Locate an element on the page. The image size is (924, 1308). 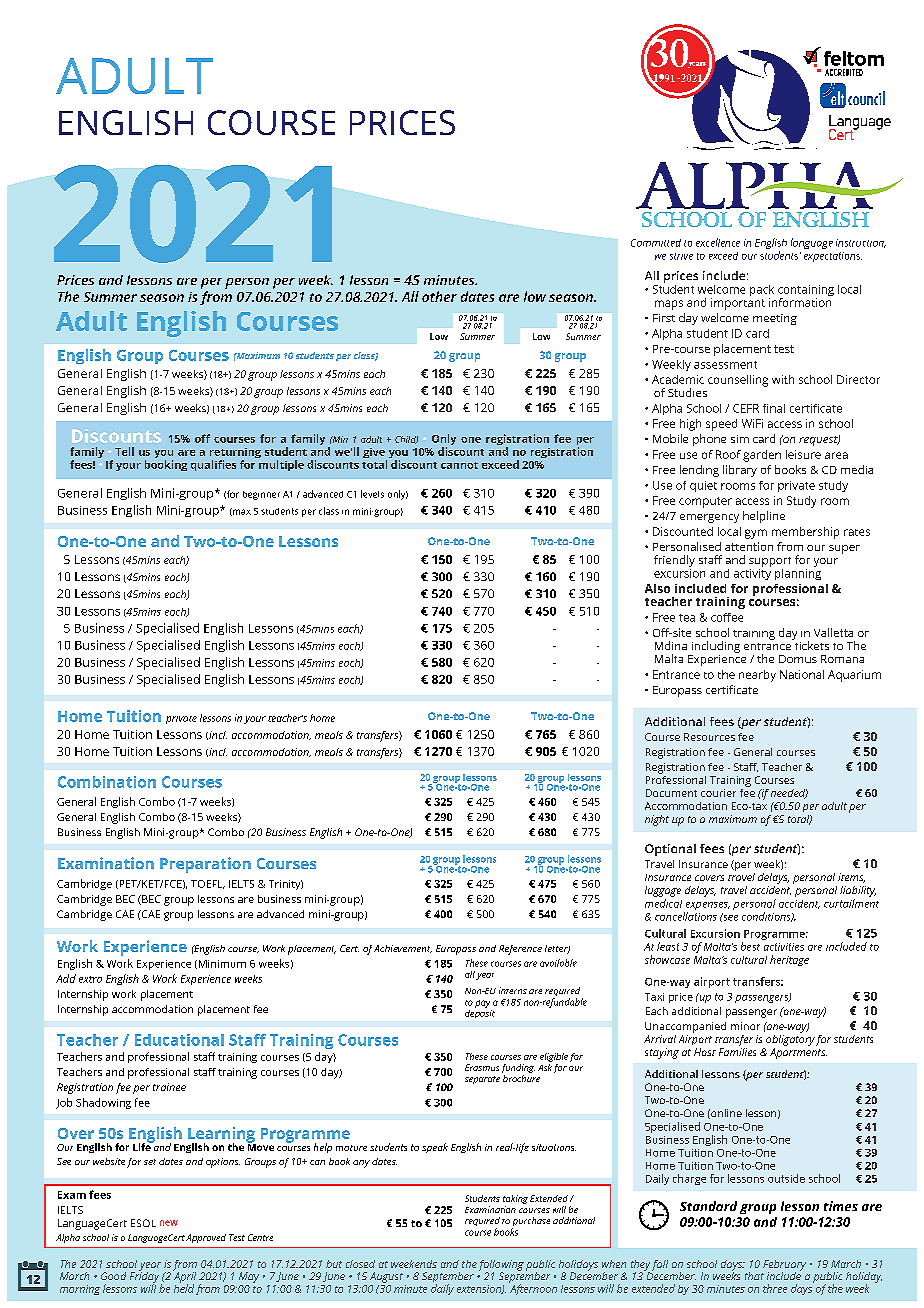
meeting is located at coordinates (775, 319).
